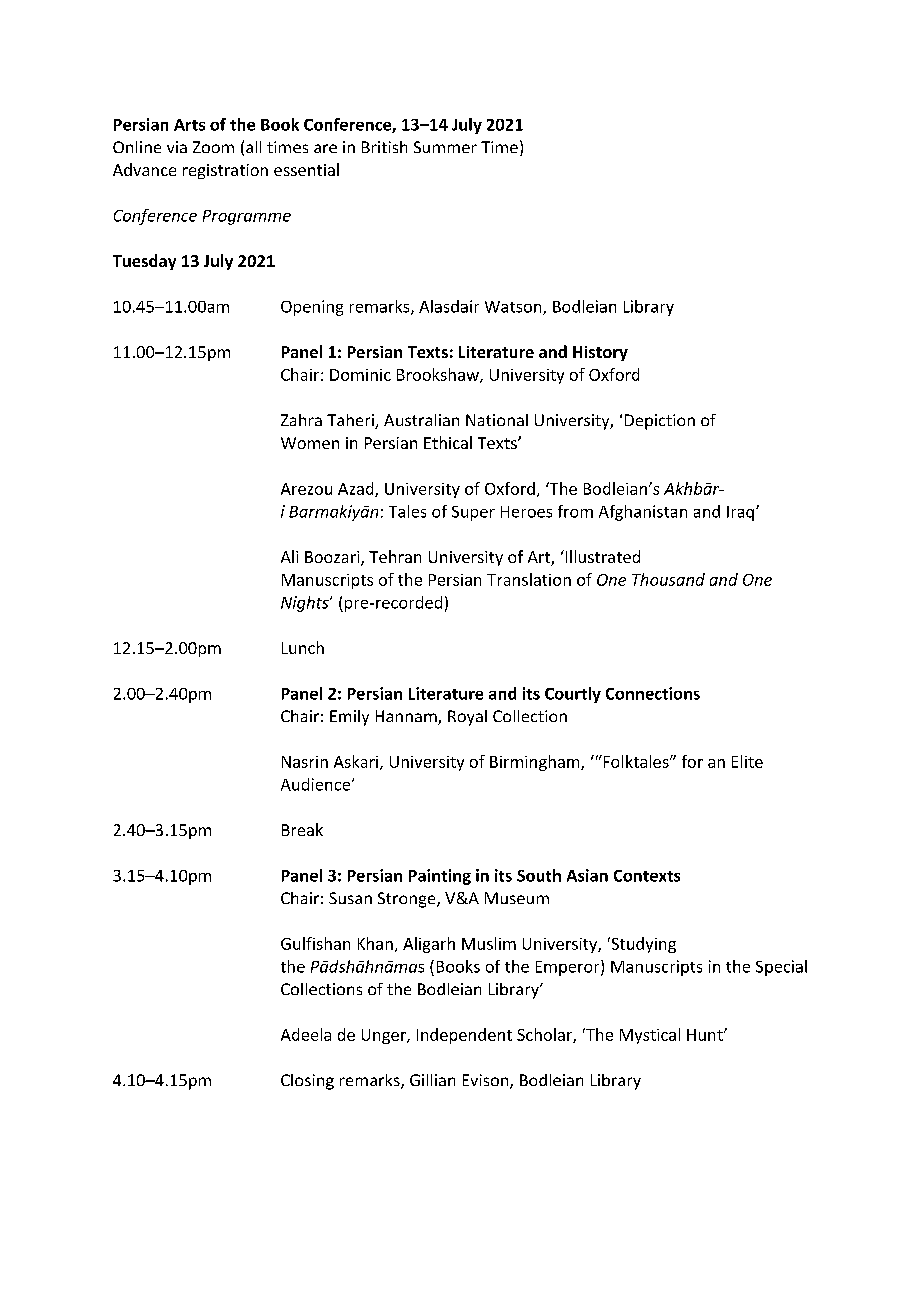  I want to click on Closing, so click(307, 1082).
